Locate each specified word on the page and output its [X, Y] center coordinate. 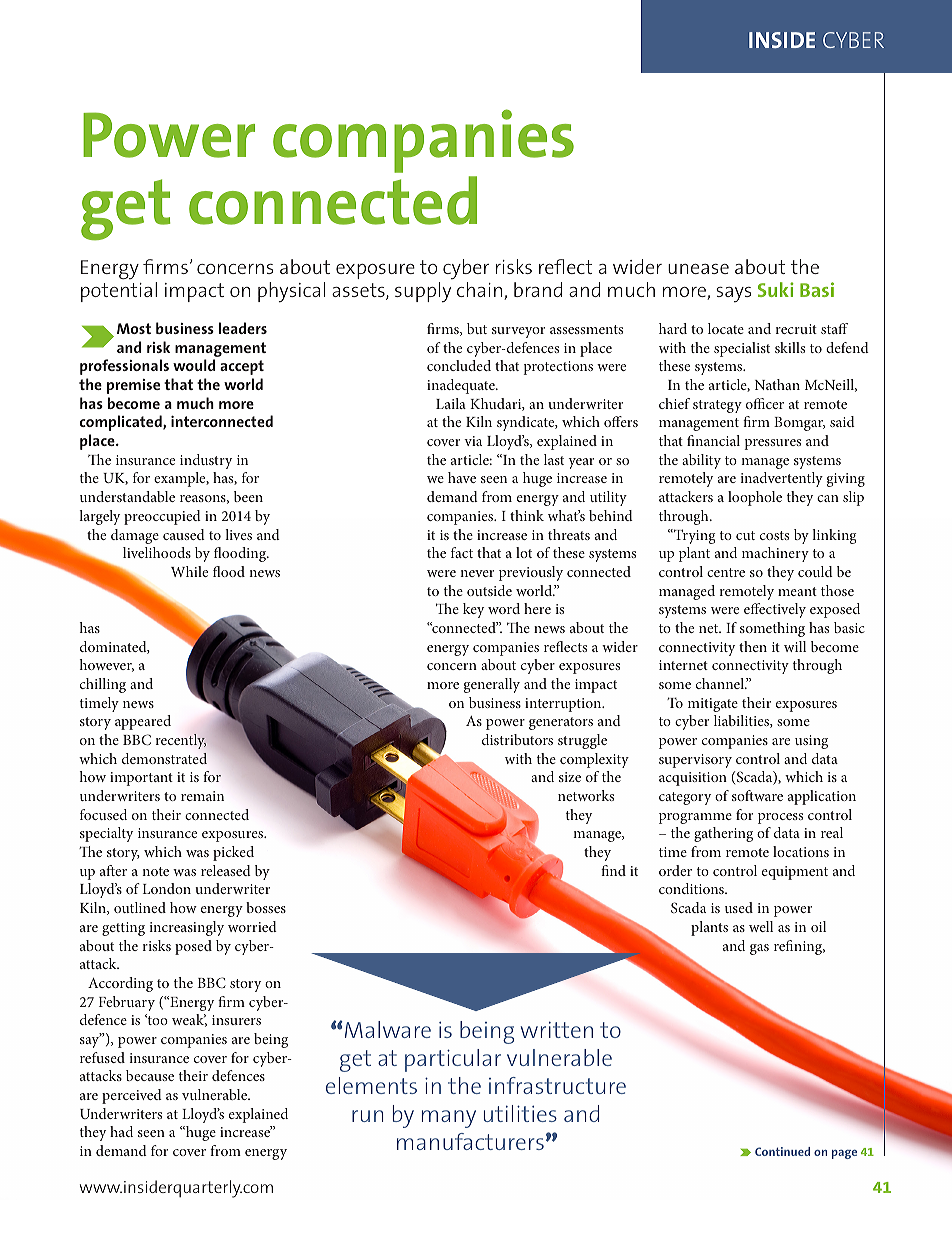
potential [119, 292]
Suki [776, 289]
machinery [775, 554]
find [613, 870]
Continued [782, 1151]
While [189, 571]
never [477, 573]
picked [233, 853]
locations [801, 851]
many [449, 1119]
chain [481, 291]
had [121, 1131]
